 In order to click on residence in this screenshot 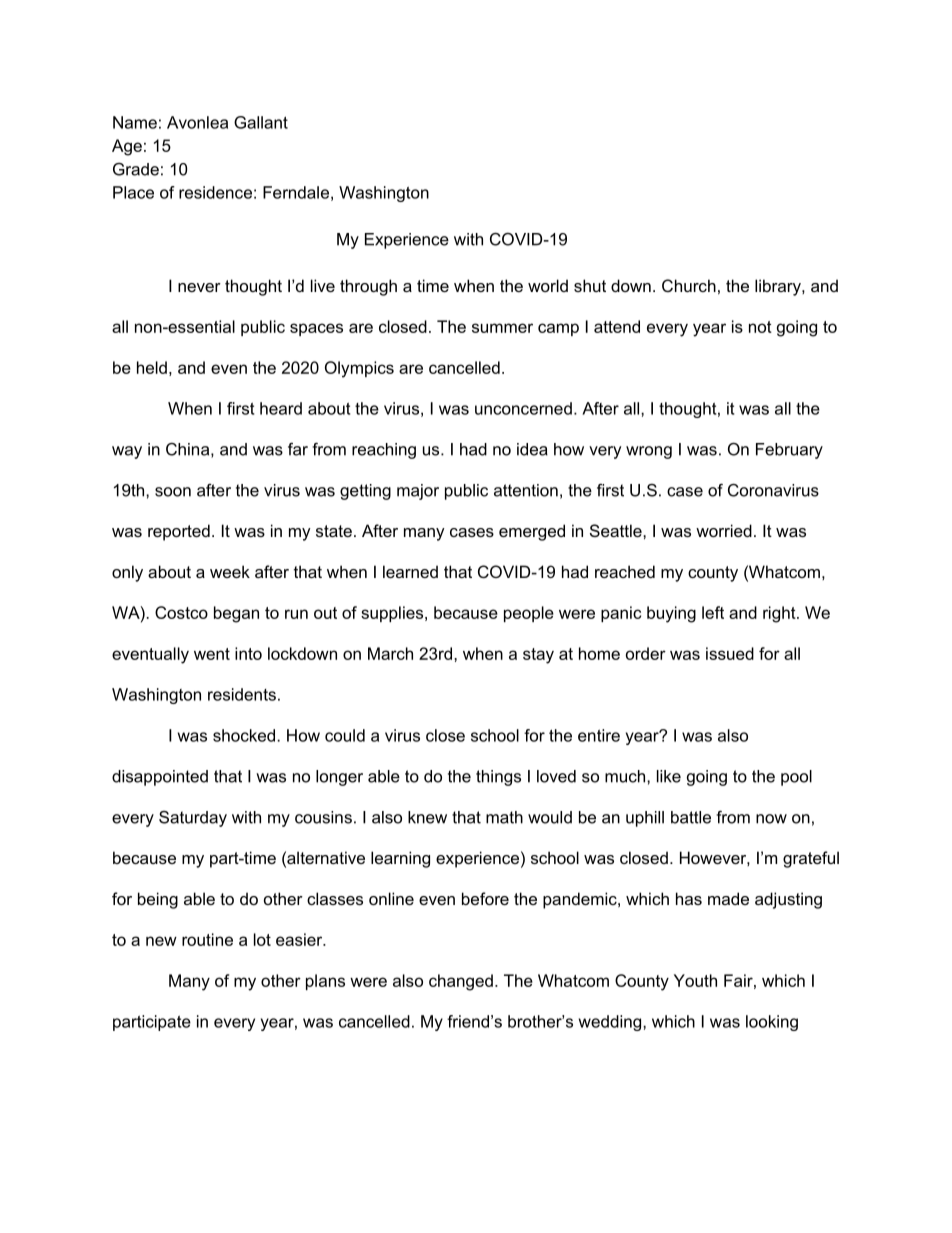, I will do `click(215, 192)`.
